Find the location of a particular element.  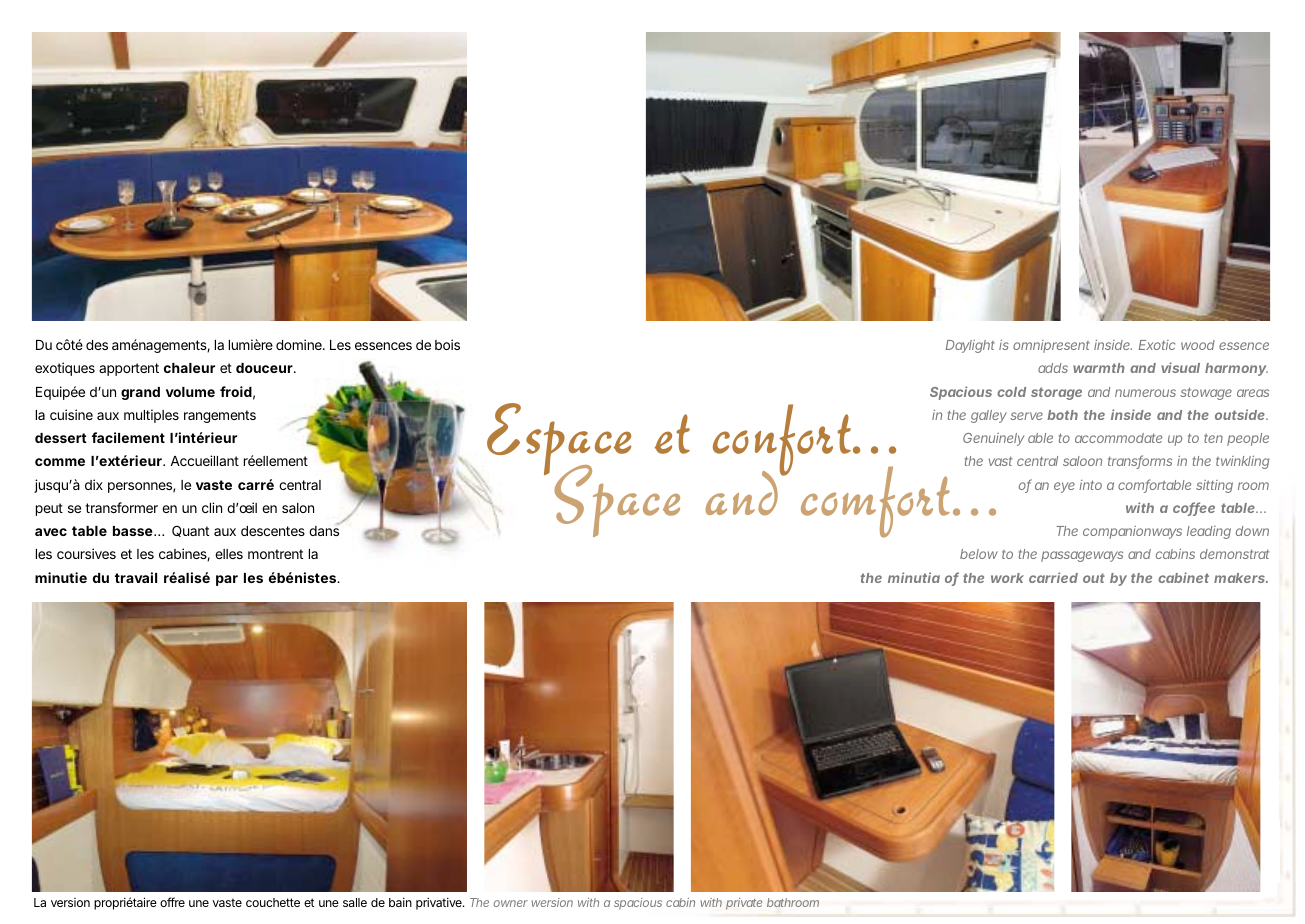

into is located at coordinates (1090, 485).
